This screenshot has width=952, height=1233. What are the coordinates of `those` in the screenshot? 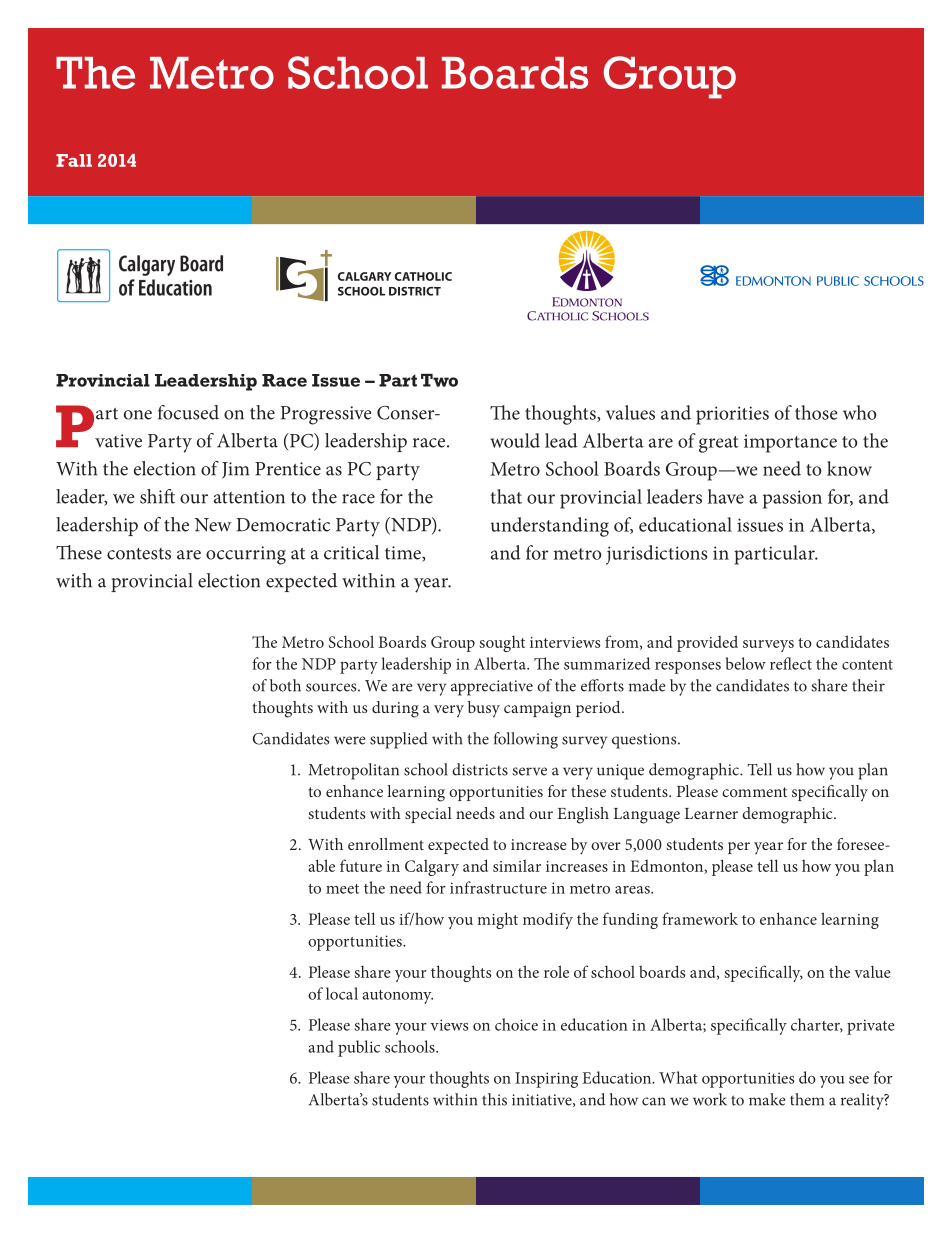 It's located at (816, 412).
